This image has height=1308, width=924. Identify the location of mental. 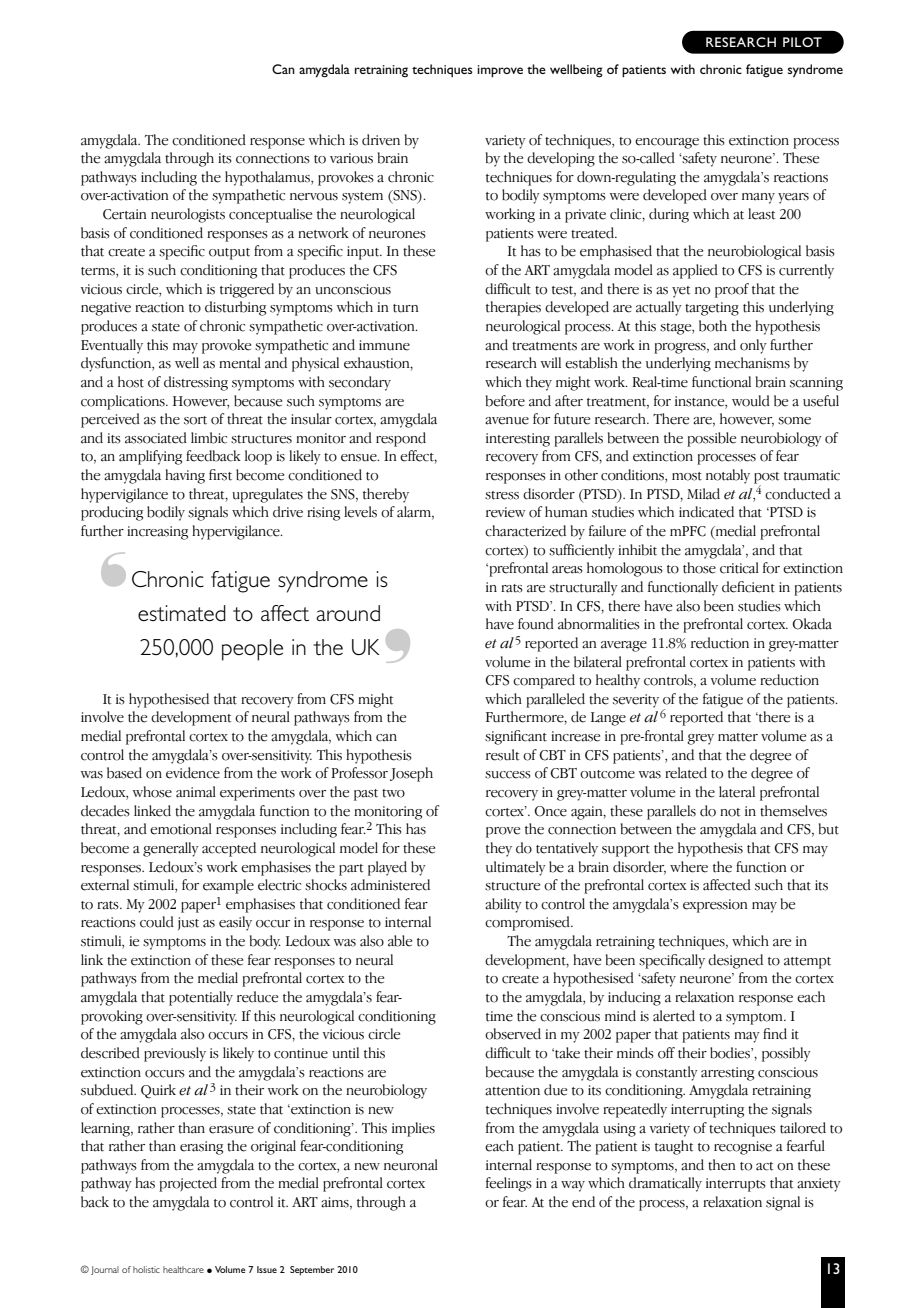
(240, 363).
